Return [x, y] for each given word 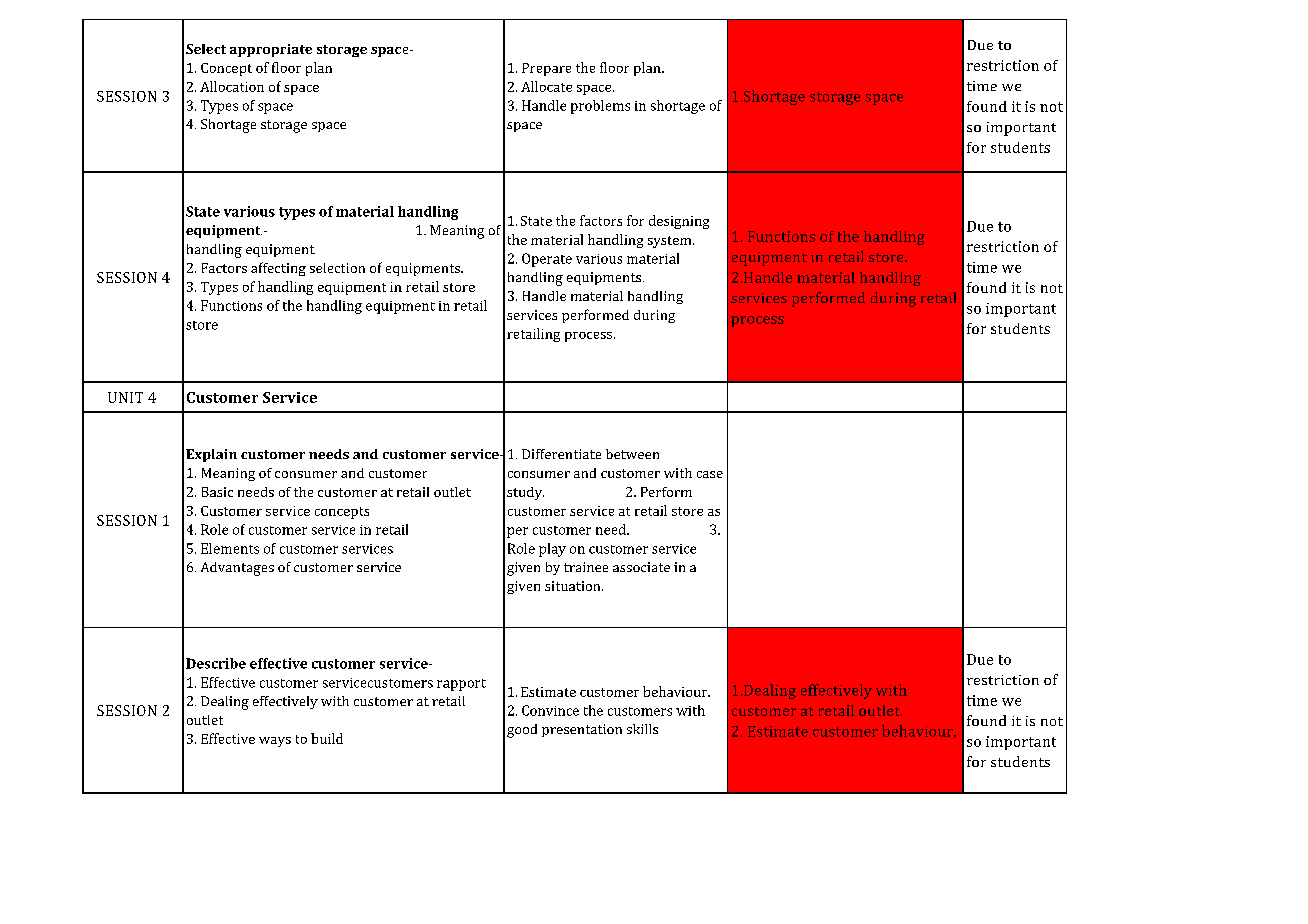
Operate [547, 260]
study [525, 493]
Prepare [546, 69]
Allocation [232, 86]
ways [275, 742]
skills [642, 729]
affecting [278, 269]
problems [600, 107]
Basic [217, 492]
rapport [461, 685]
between [632, 454]
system [671, 242]
